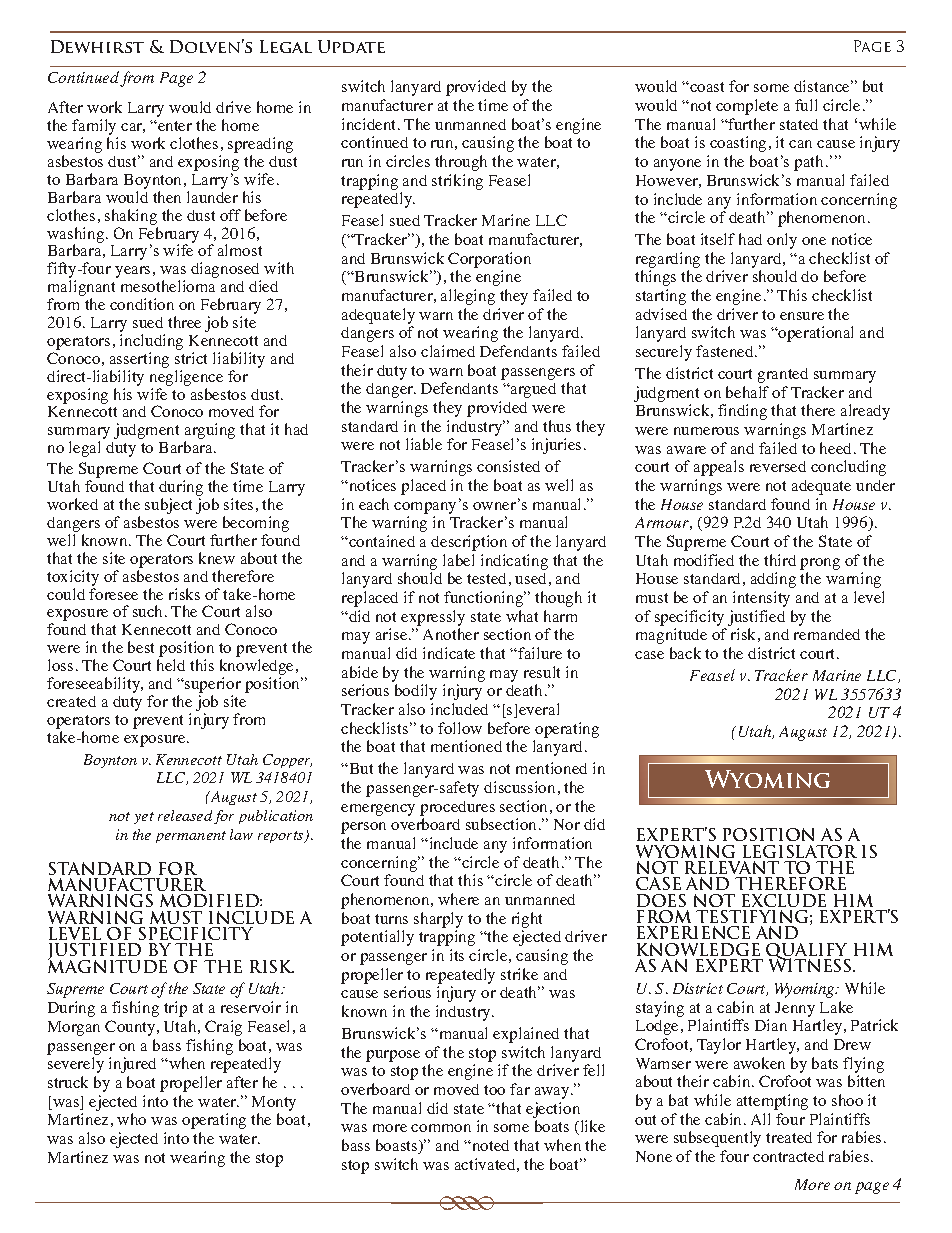 The image size is (952, 1233). Describe the element at coordinates (441, 1128) in the document. I see `common` at that location.
